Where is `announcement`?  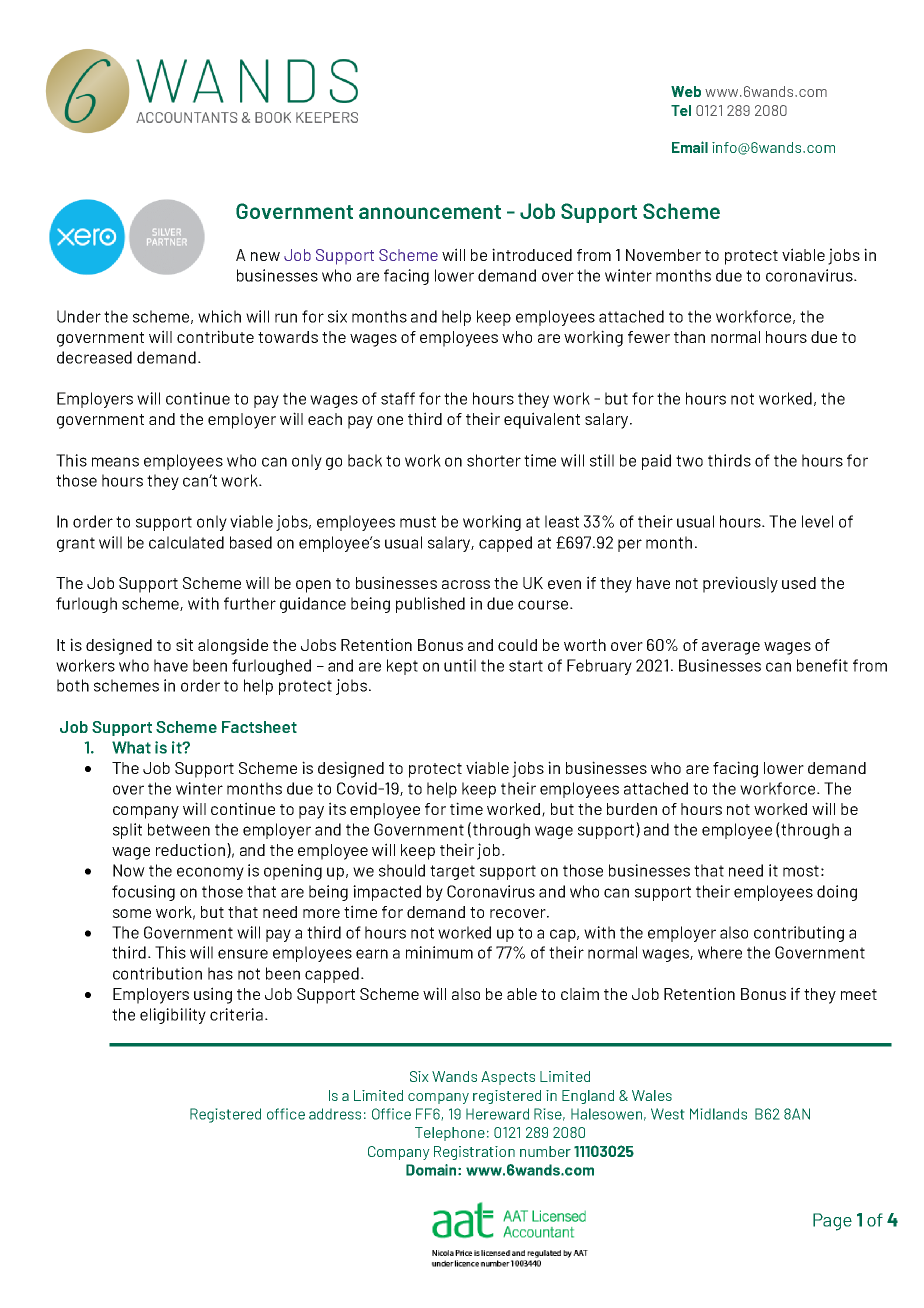
announcement is located at coordinates (430, 212).
